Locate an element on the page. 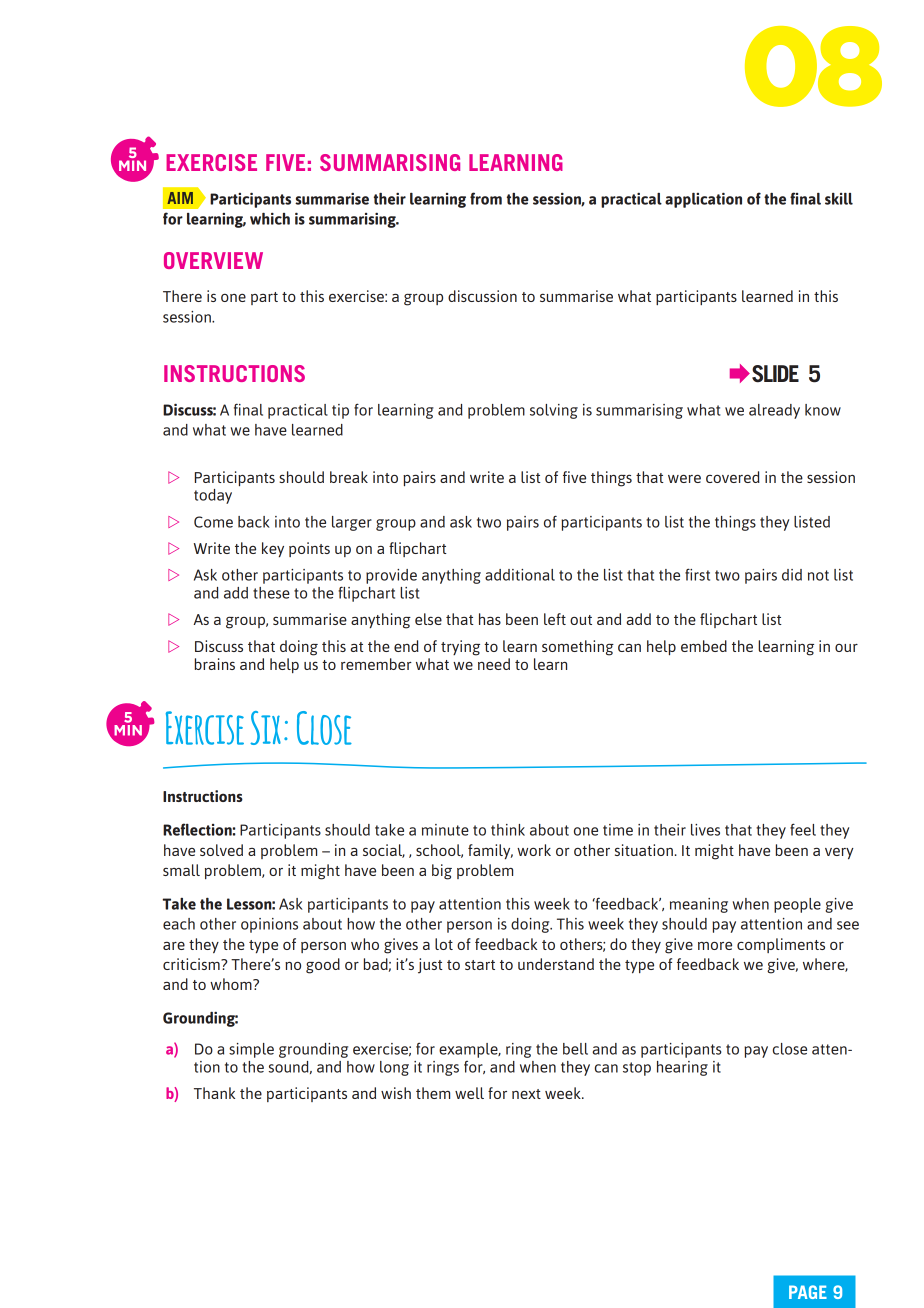  solved is located at coordinates (221, 850).
